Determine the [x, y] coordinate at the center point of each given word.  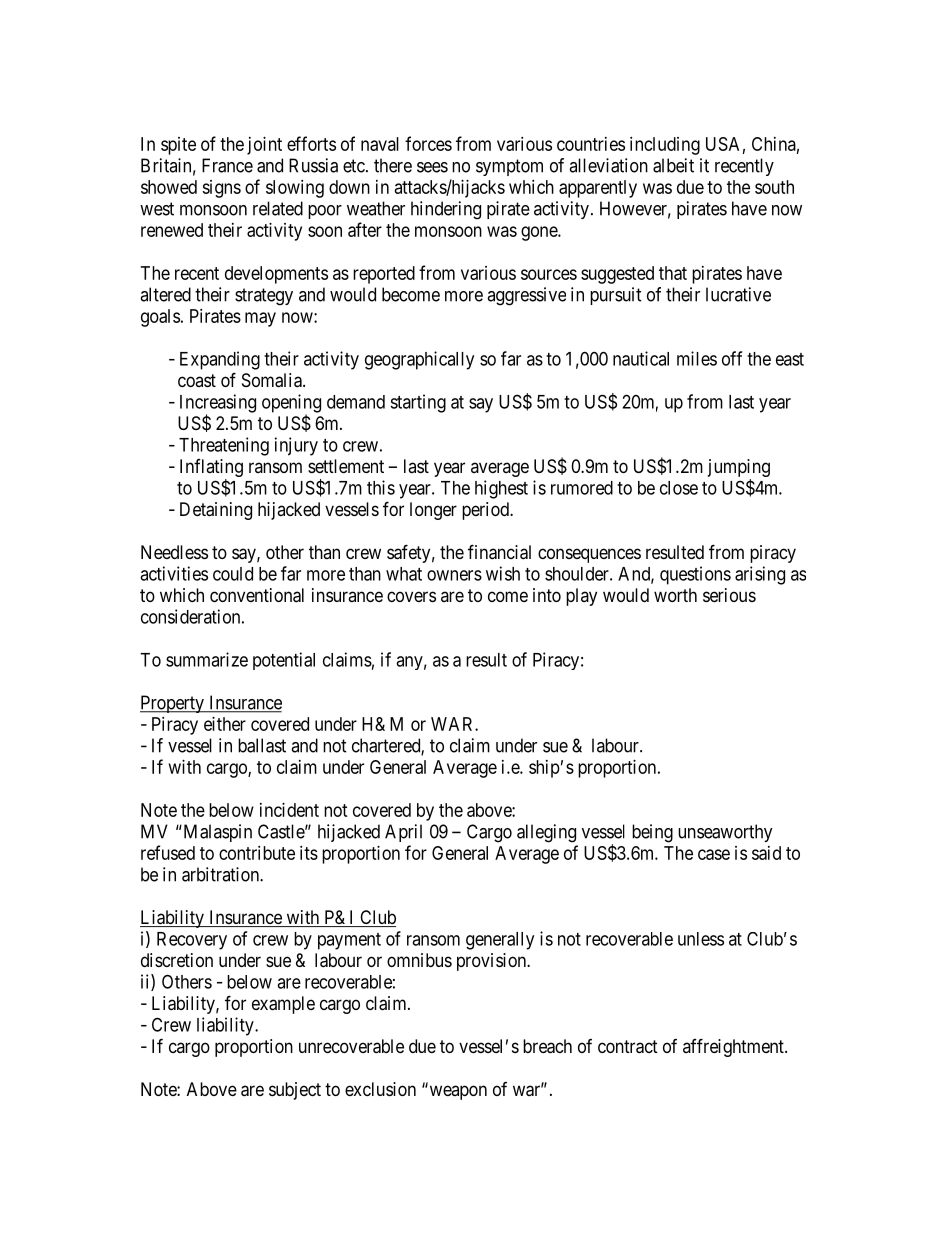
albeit [673, 165]
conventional [257, 595]
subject [295, 1091]
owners [454, 575]
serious [729, 595]
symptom [509, 167]
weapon [457, 1092]
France [227, 165]
